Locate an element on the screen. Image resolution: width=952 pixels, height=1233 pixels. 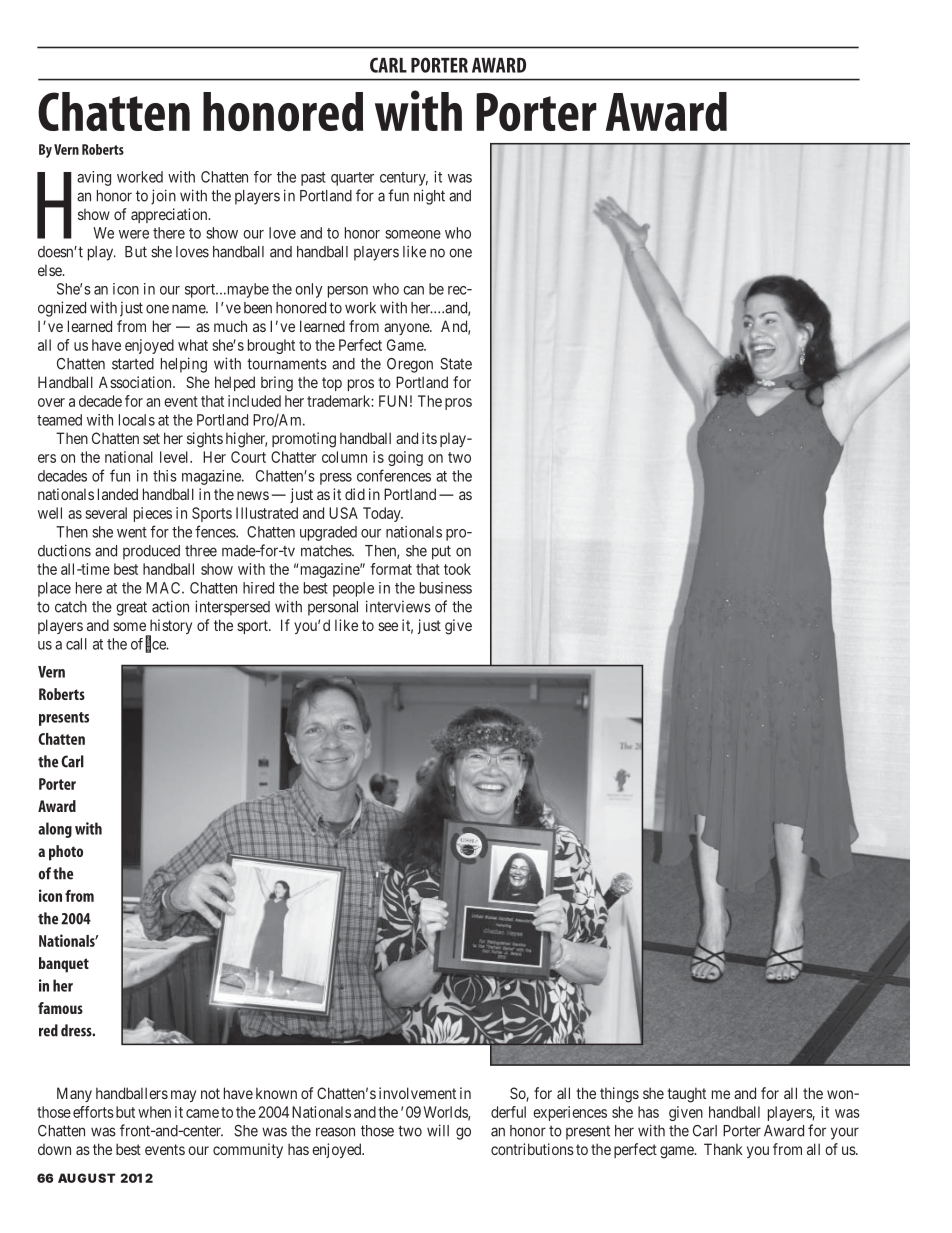
pieces is located at coordinates (153, 514).
